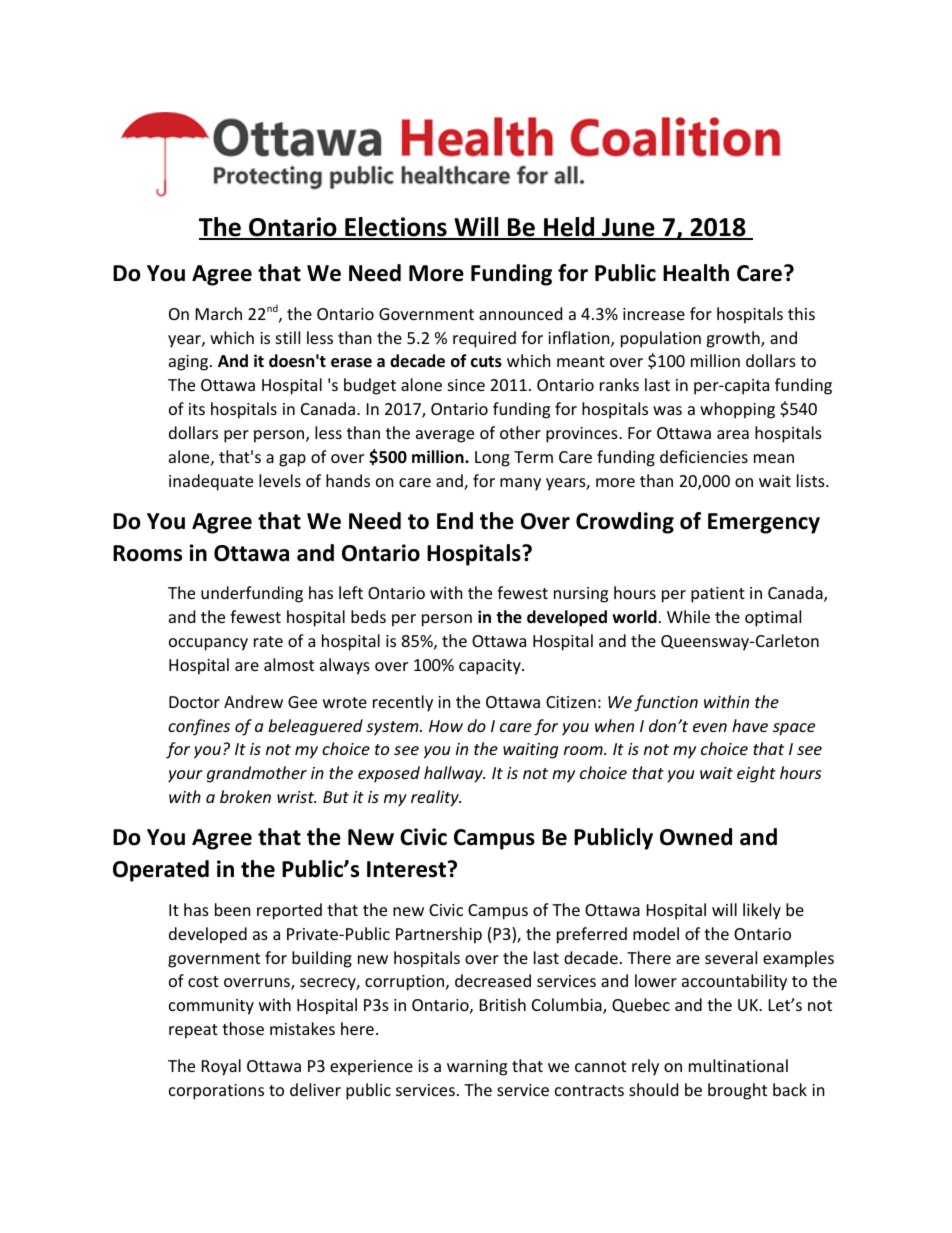 The image size is (952, 1233). What do you see at coordinates (477, 1068) in the document?
I see `warning` at bounding box center [477, 1068].
